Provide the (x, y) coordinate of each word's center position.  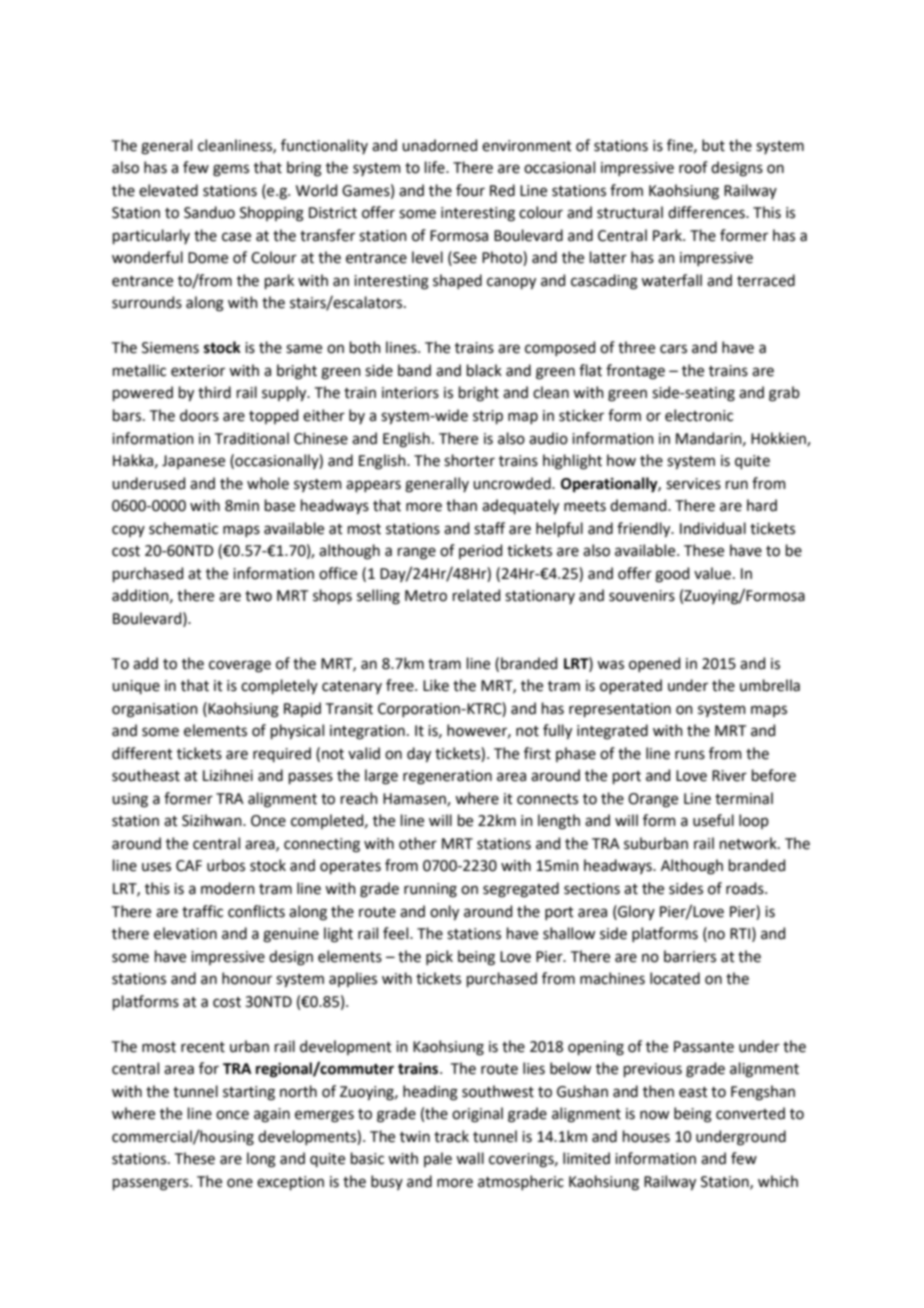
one (240, 1183)
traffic (202, 911)
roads (746, 888)
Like (436, 685)
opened (654, 664)
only (444, 912)
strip (488, 417)
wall (470, 1158)
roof (693, 167)
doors (199, 415)
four (470, 190)
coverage (240, 666)
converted (750, 1113)
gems (231, 170)
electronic (699, 415)
